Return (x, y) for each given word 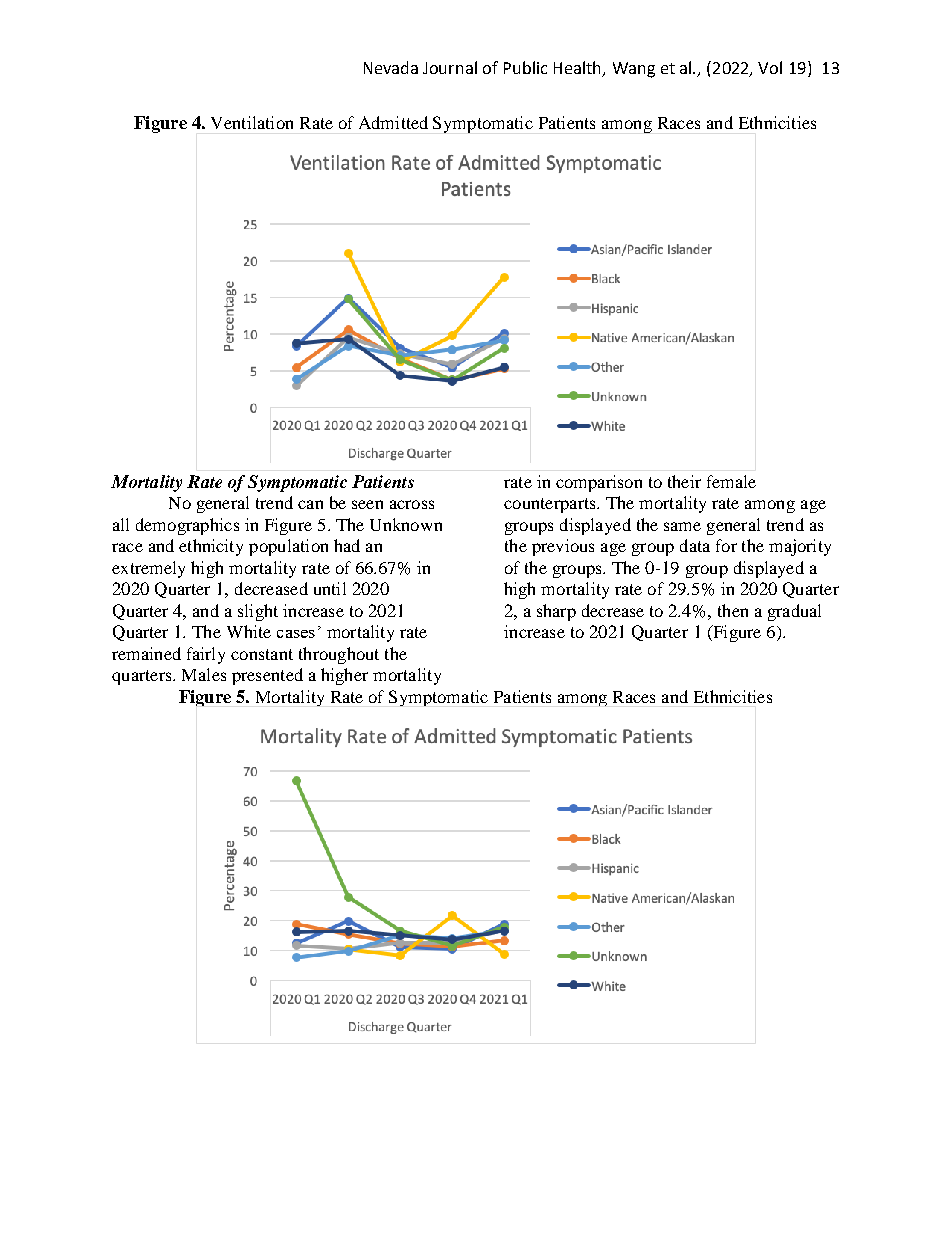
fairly (206, 655)
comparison (599, 483)
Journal (450, 67)
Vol (770, 67)
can (310, 504)
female (731, 481)
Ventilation (252, 122)
